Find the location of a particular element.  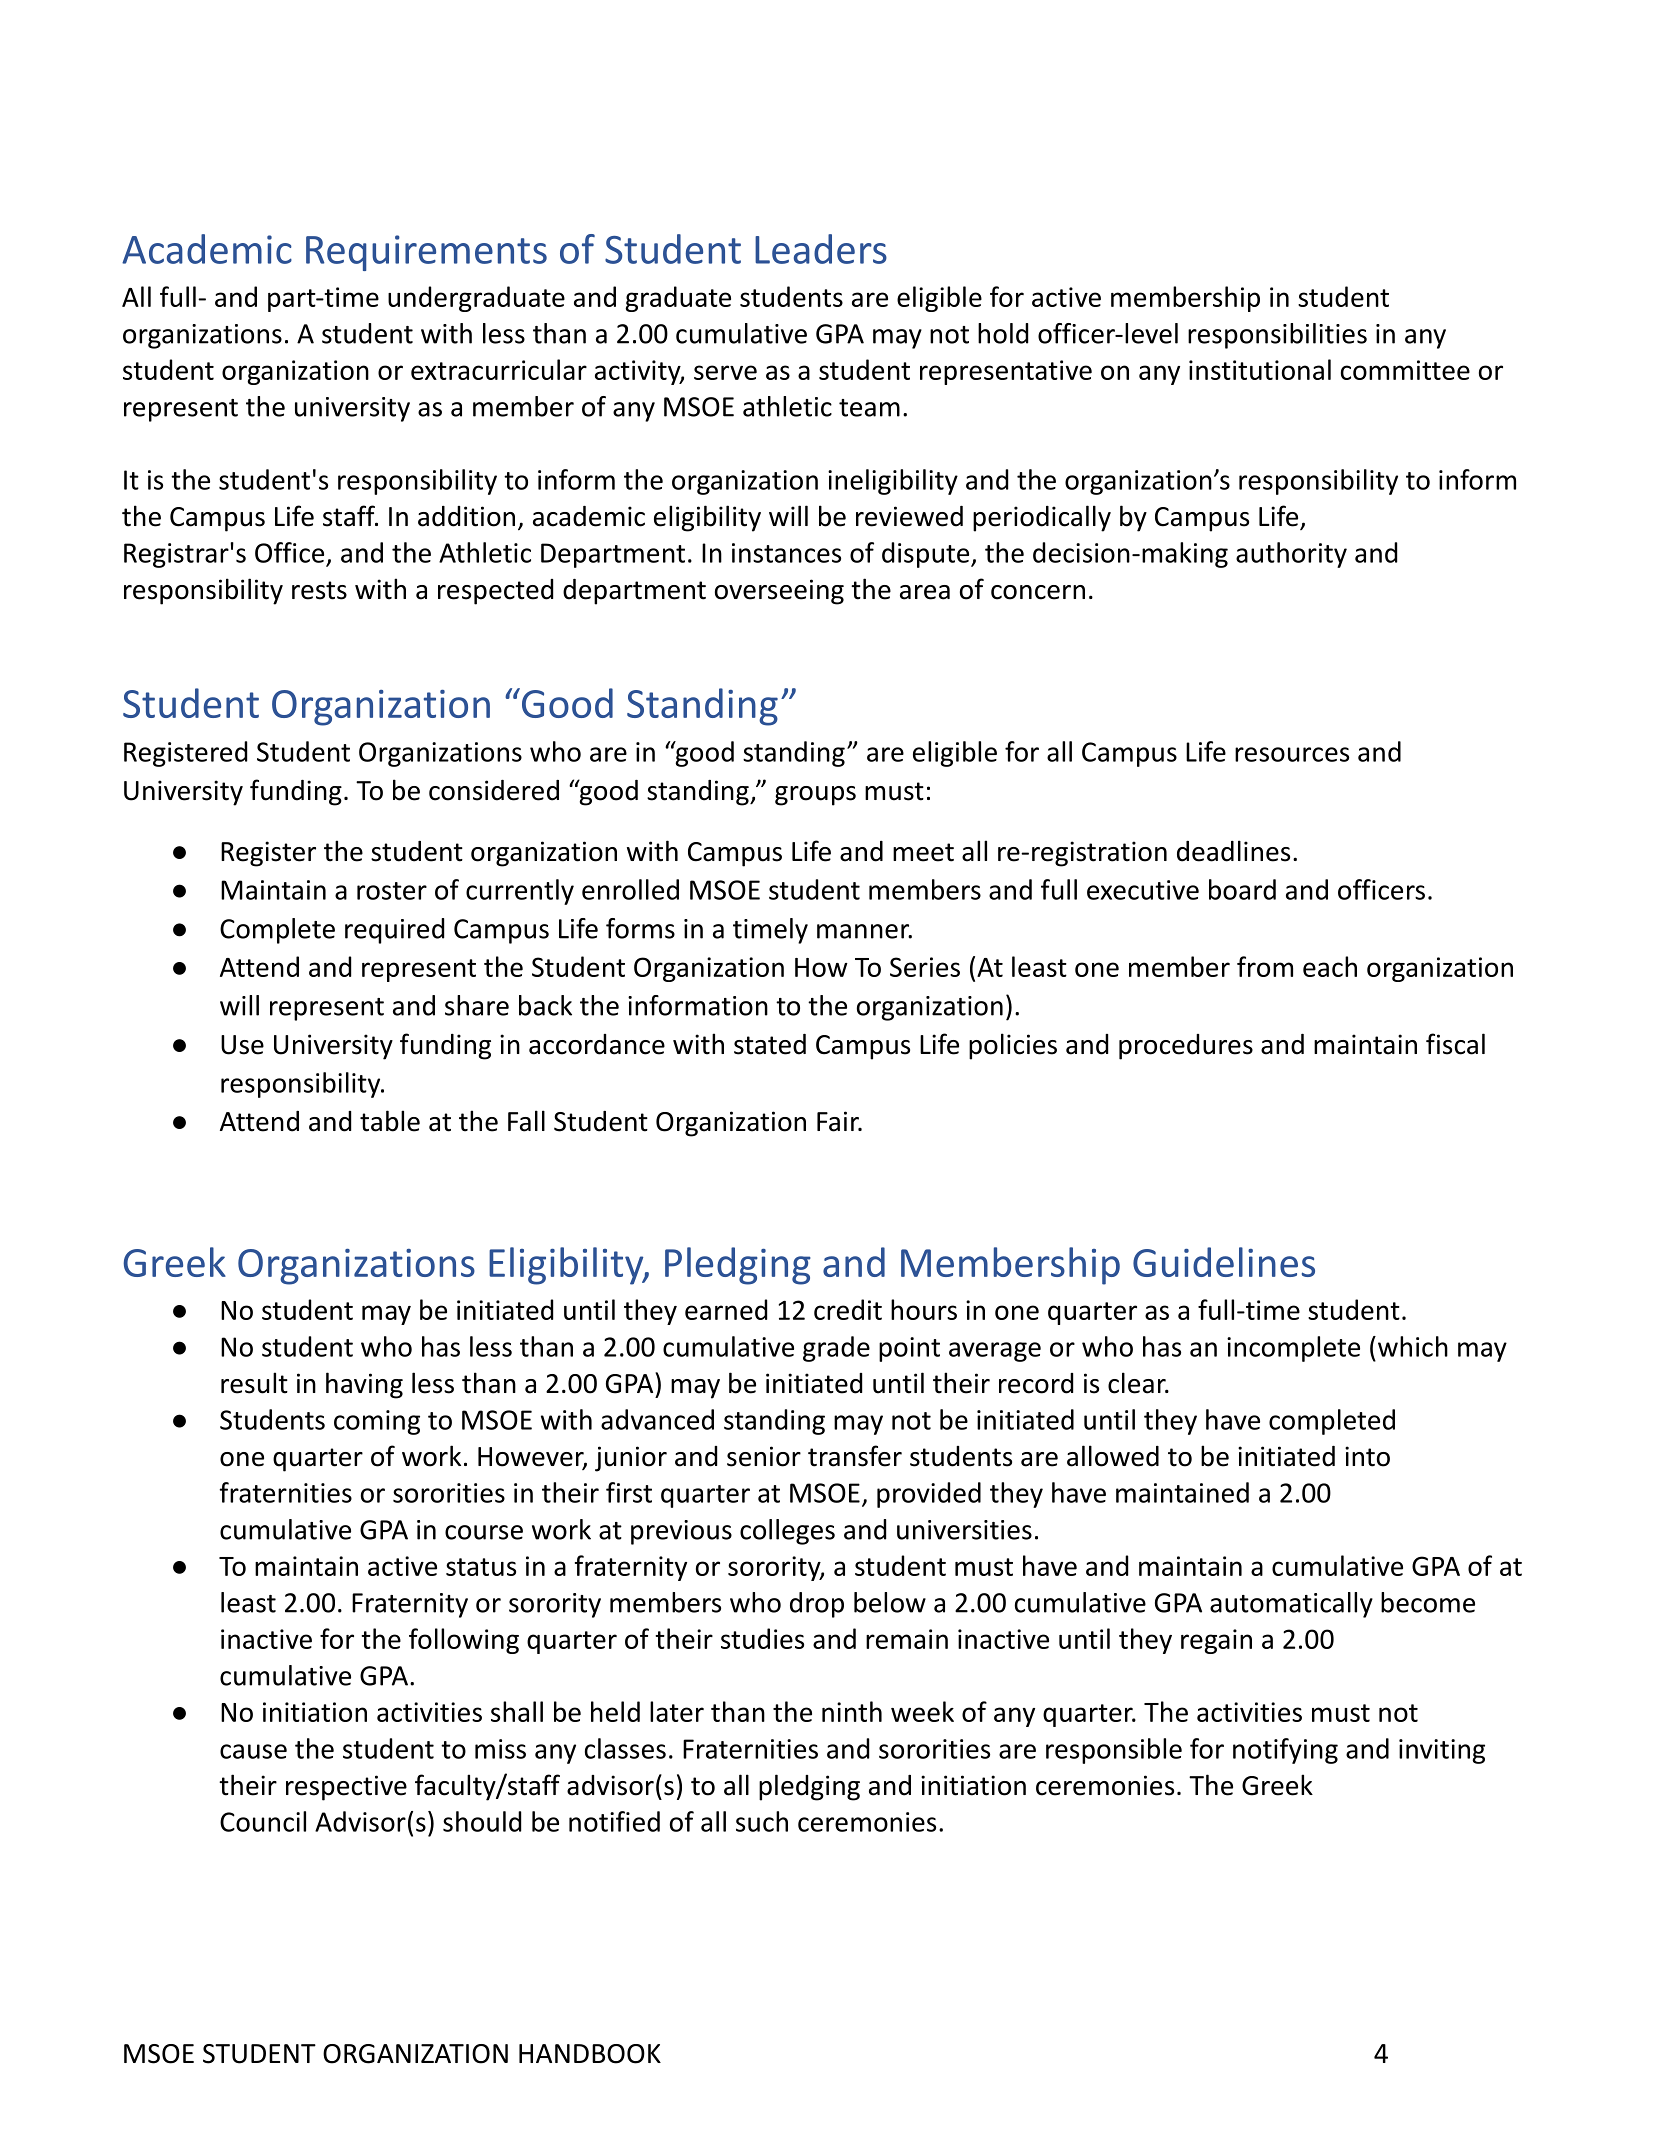

such is located at coordinates (762, 1821).
